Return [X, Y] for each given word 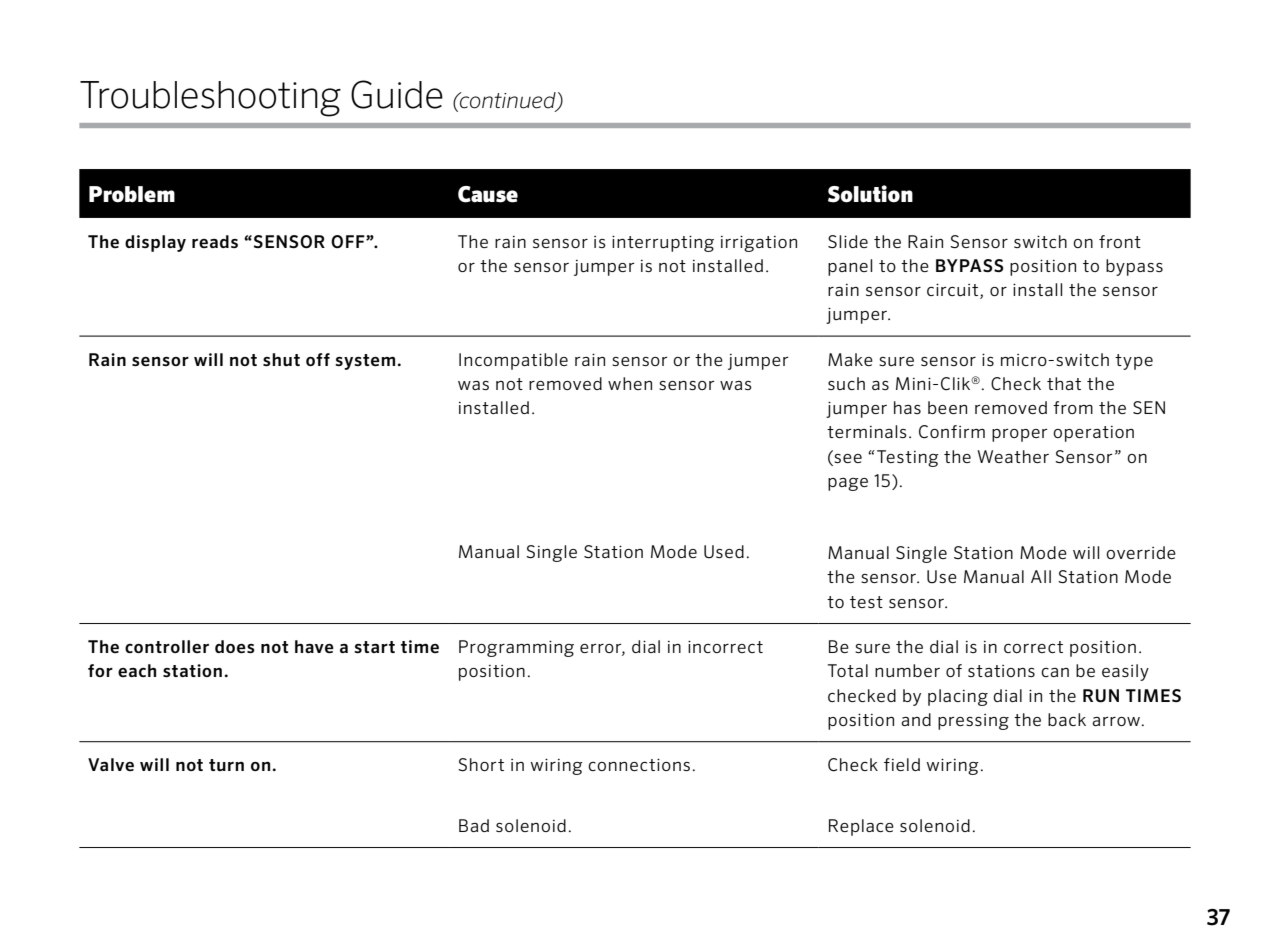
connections [639, 764]
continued [508, 101]
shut [281, 359]
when [630, 383]
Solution [870, 194]
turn [226, 765]
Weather [1013, 456]
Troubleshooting [210, 99]
